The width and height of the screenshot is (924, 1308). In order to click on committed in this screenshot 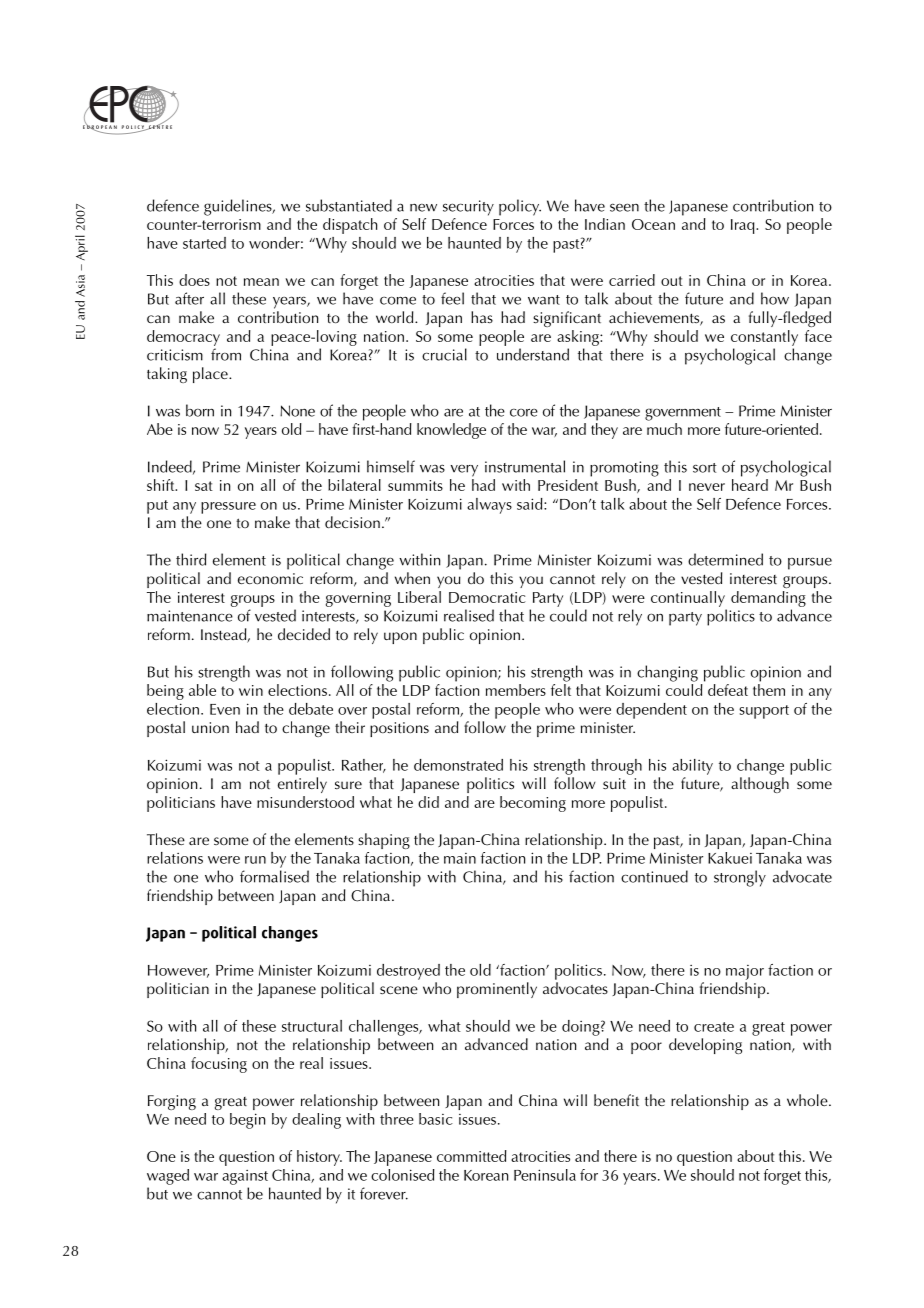, I will do `click(472, 1156)`.
